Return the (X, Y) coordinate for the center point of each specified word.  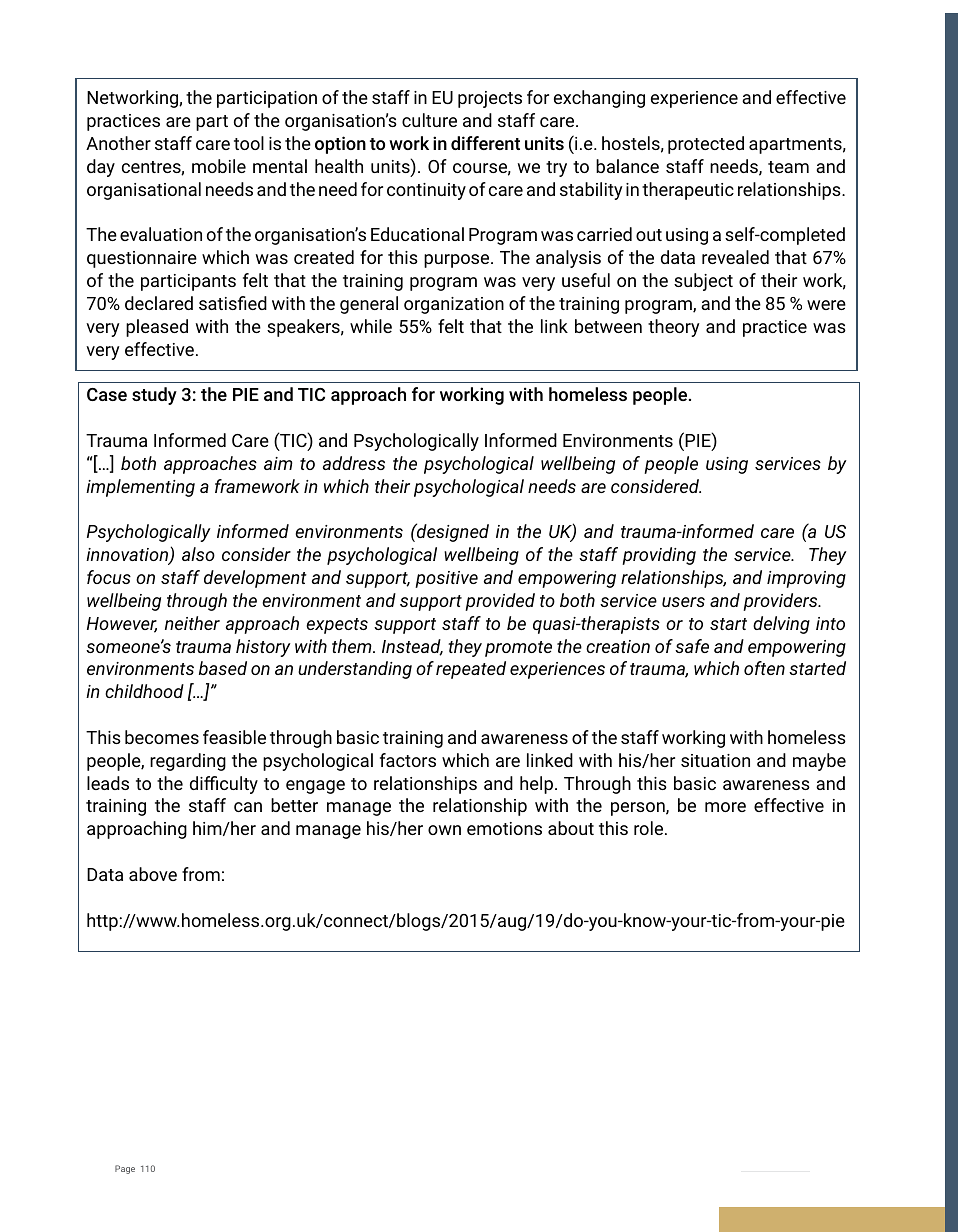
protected (706, 145)
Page (125, 1169)
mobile (219, 166)
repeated (471, 670)
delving (781, 625)
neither (192, 623)
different (485, 143)
